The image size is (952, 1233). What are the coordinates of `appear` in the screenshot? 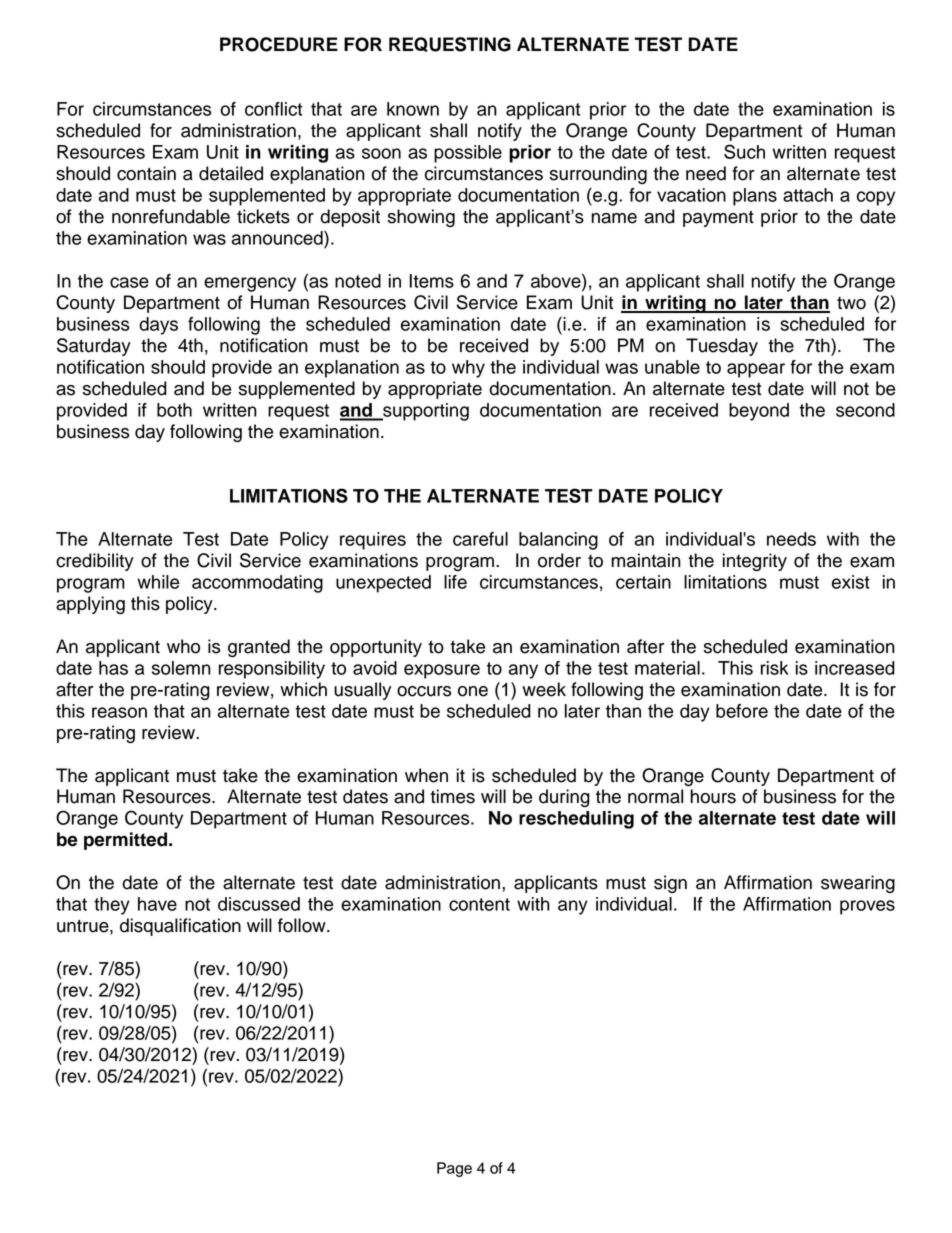 It's located at (756, 370).
